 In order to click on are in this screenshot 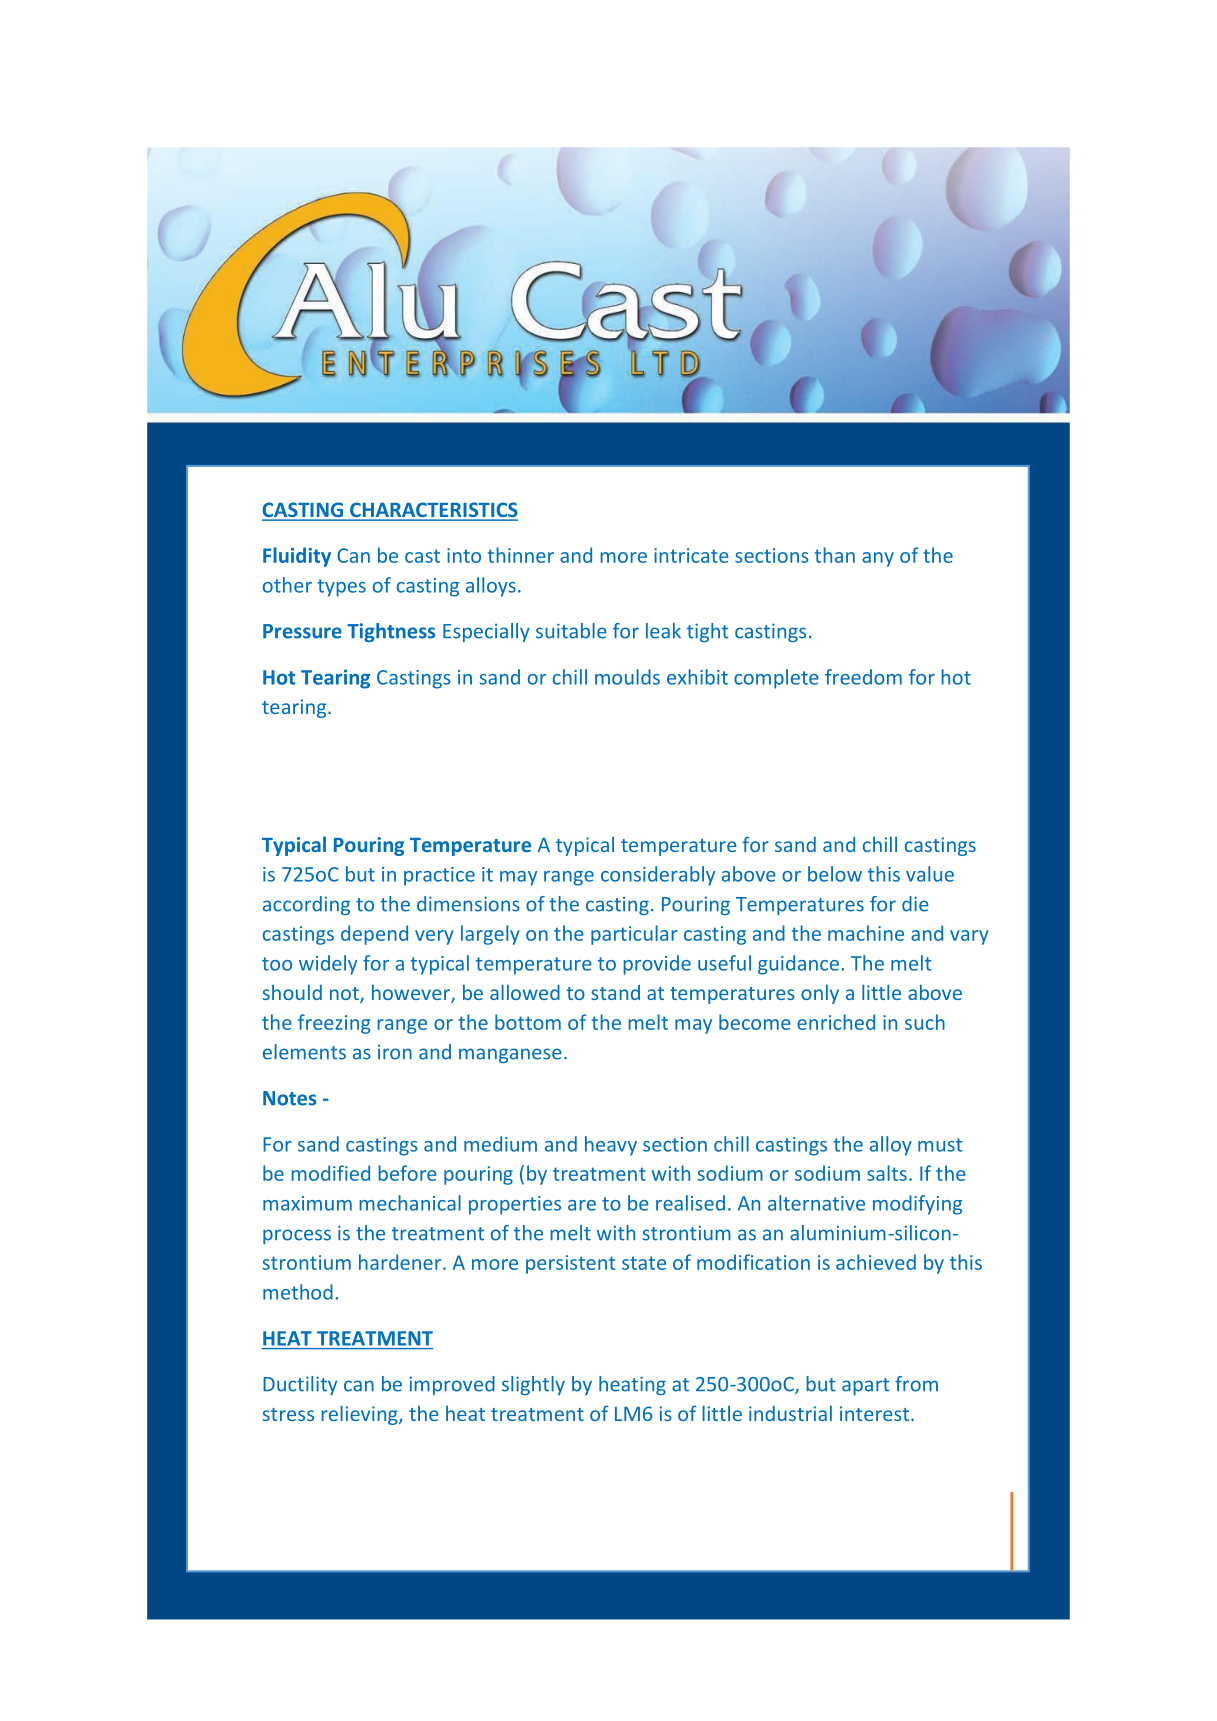, I will do `click(582, 1205)`.
